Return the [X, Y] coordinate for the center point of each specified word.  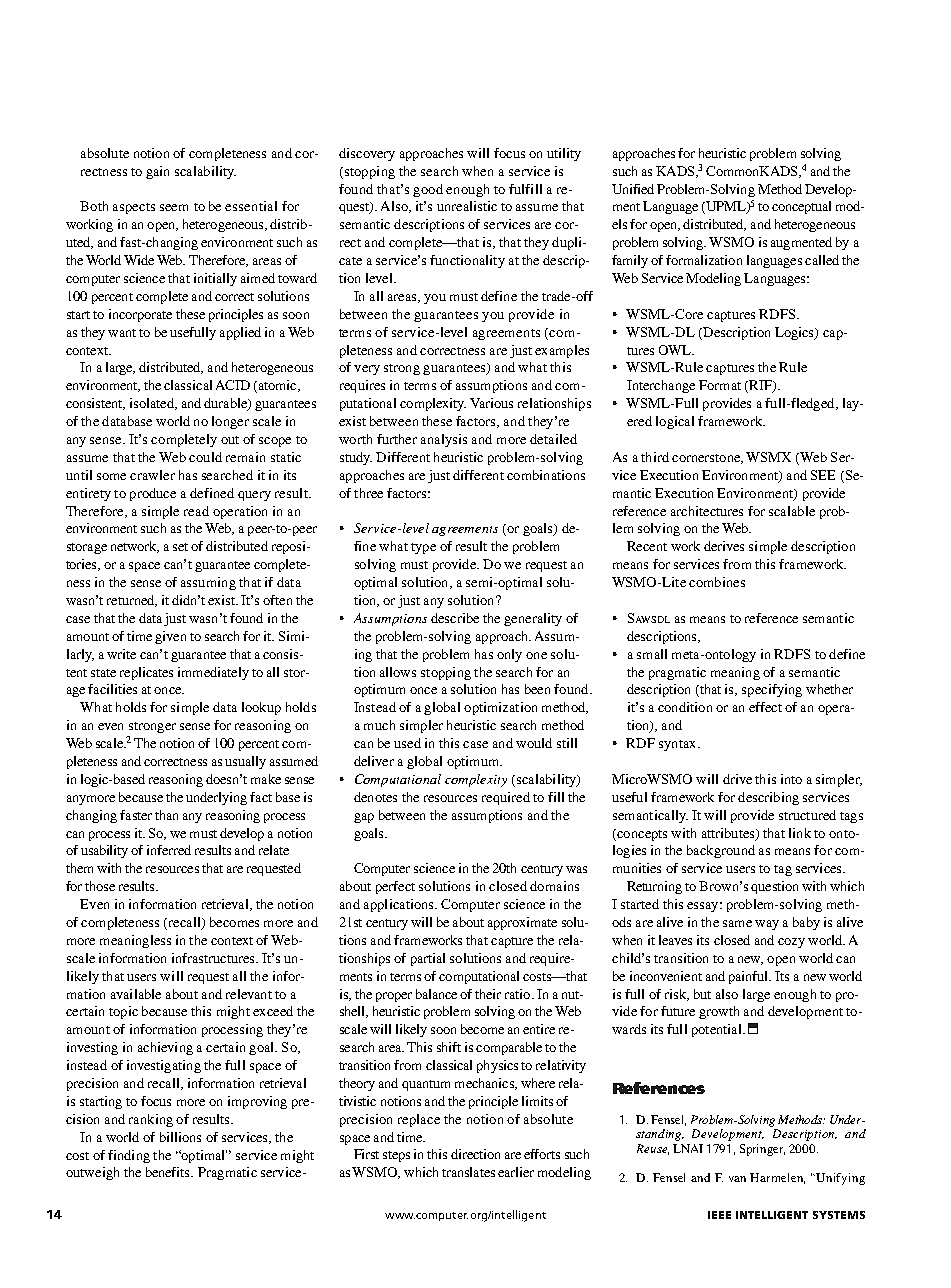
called [822, 260]
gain [157, 172]
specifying [772, 690]
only [509, 655]
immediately [213, 673]
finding [129, 1156]
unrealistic [467, 206]
